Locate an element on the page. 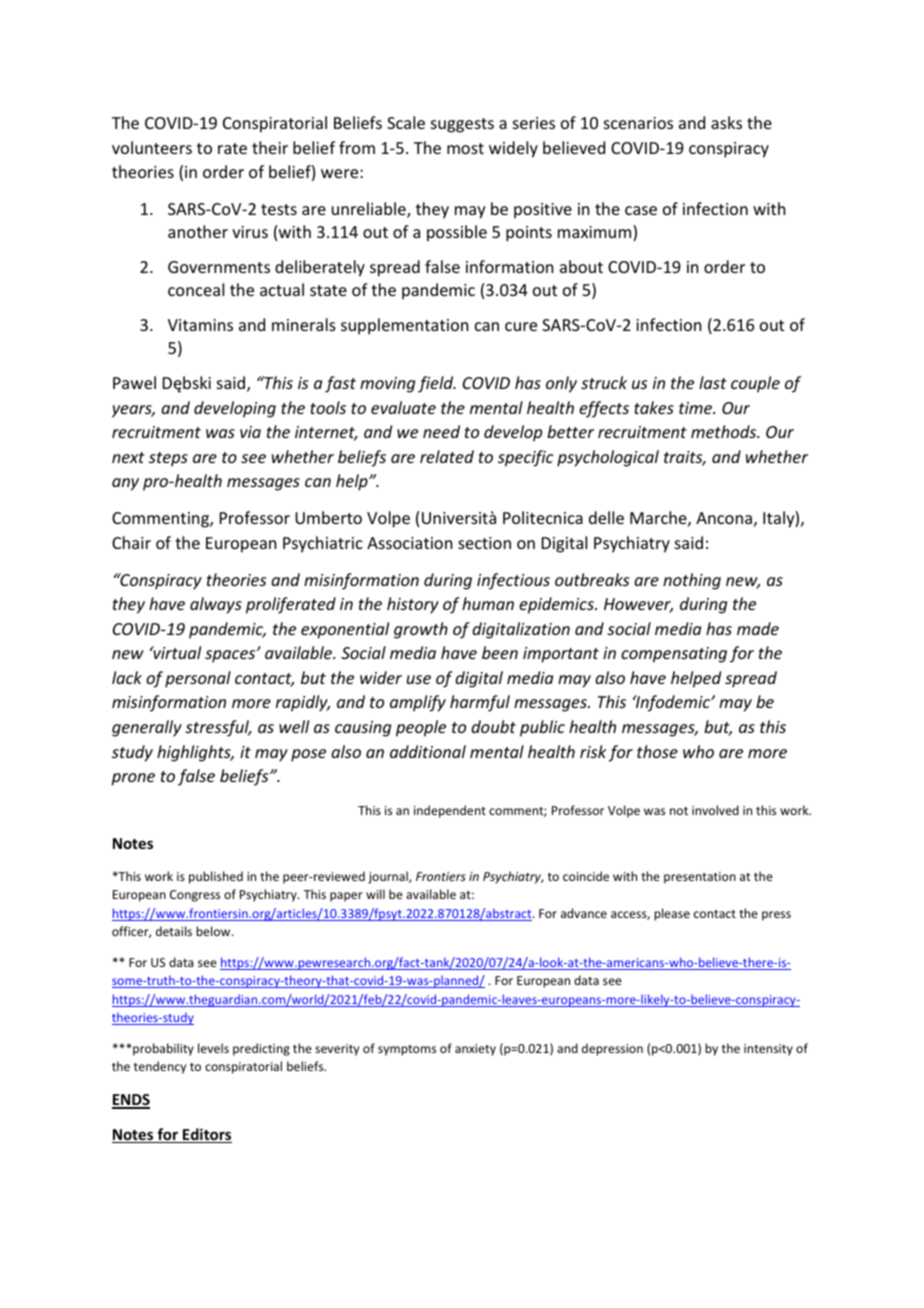 The height and width of the page is (1308, 924). asks is located at coordinates (726, 122).
